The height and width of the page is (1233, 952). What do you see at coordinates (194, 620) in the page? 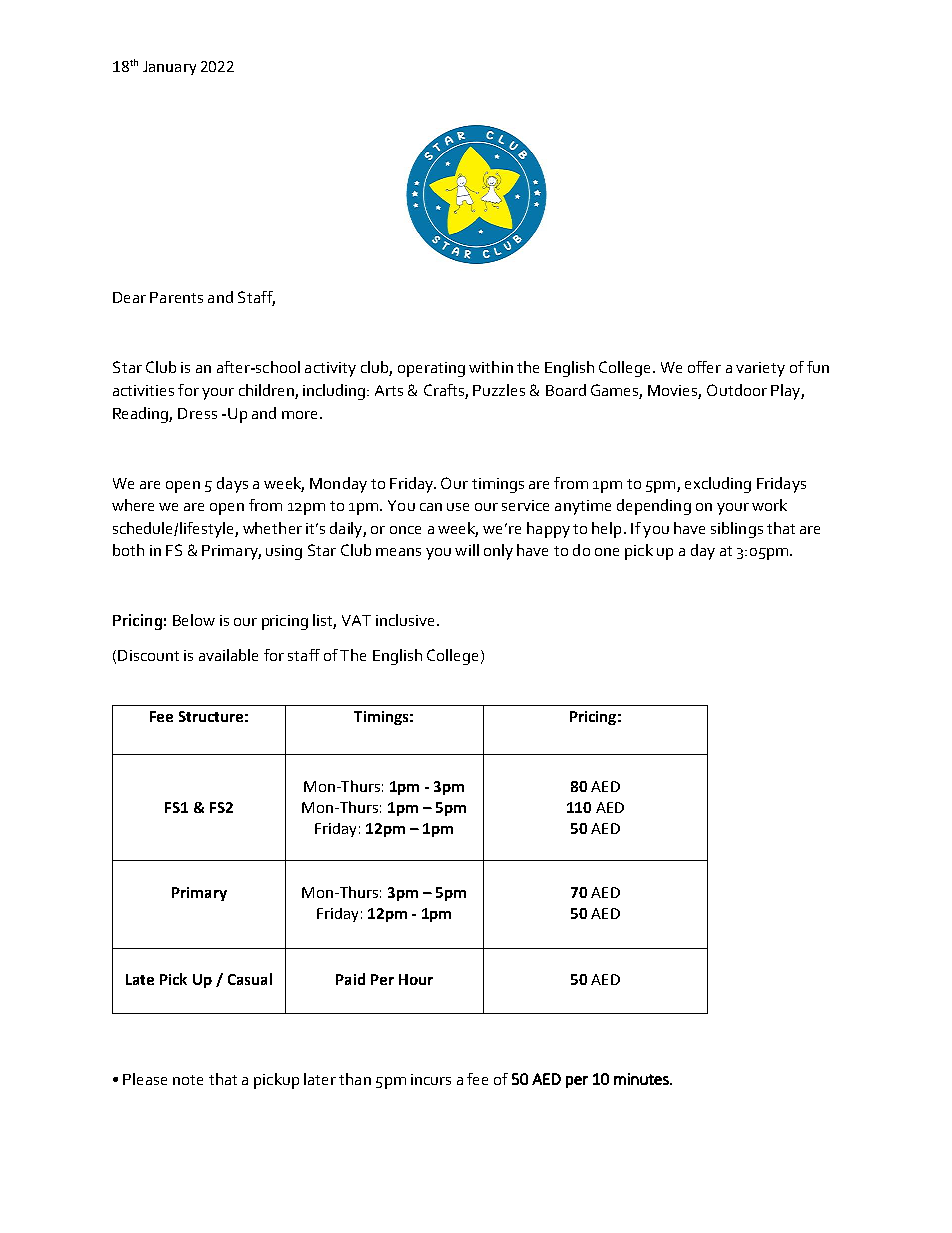
I see `Below` at bounding box center [194, 620].
